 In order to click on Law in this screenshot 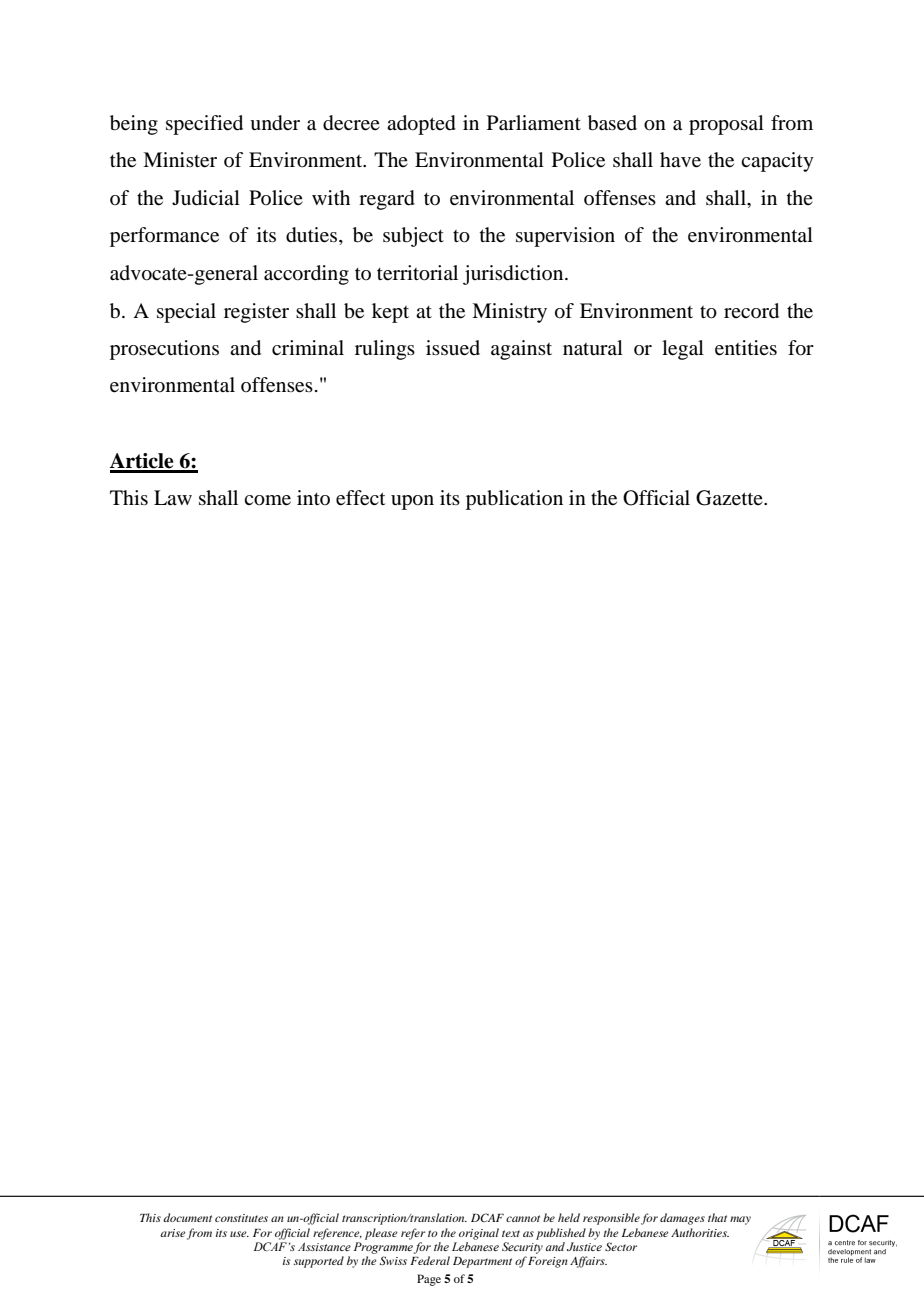, I will do `click(173, 497)`.
